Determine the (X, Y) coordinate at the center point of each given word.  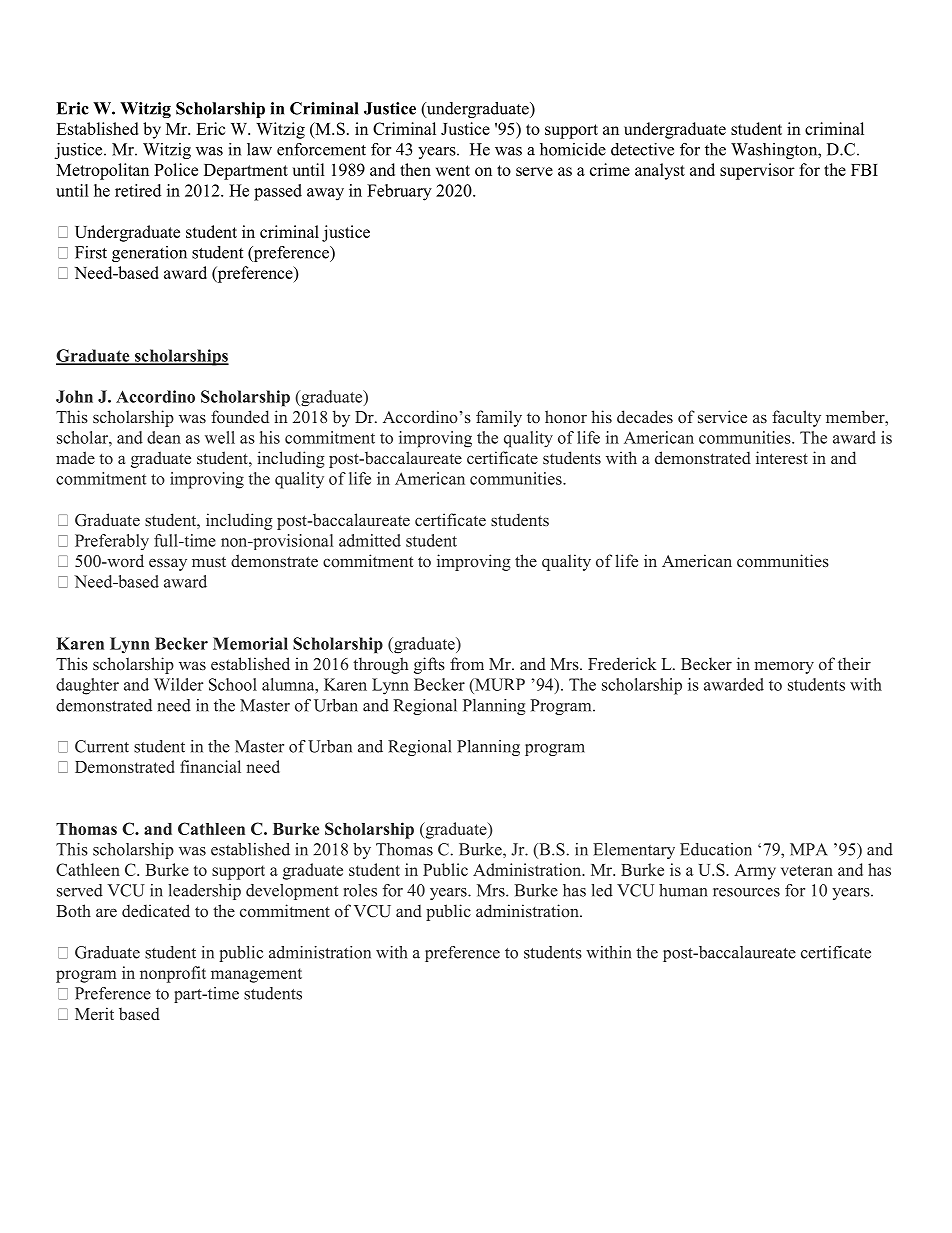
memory (784, 667)
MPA (809, 849)
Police (176, 169)
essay (168, 564)
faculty (796, 418)
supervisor (757, 171)
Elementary (634, 851)
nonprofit (173, 974)
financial (210, 766)
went (453, 170)
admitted (370, 540)
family (499, 418)
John (74, 396)
